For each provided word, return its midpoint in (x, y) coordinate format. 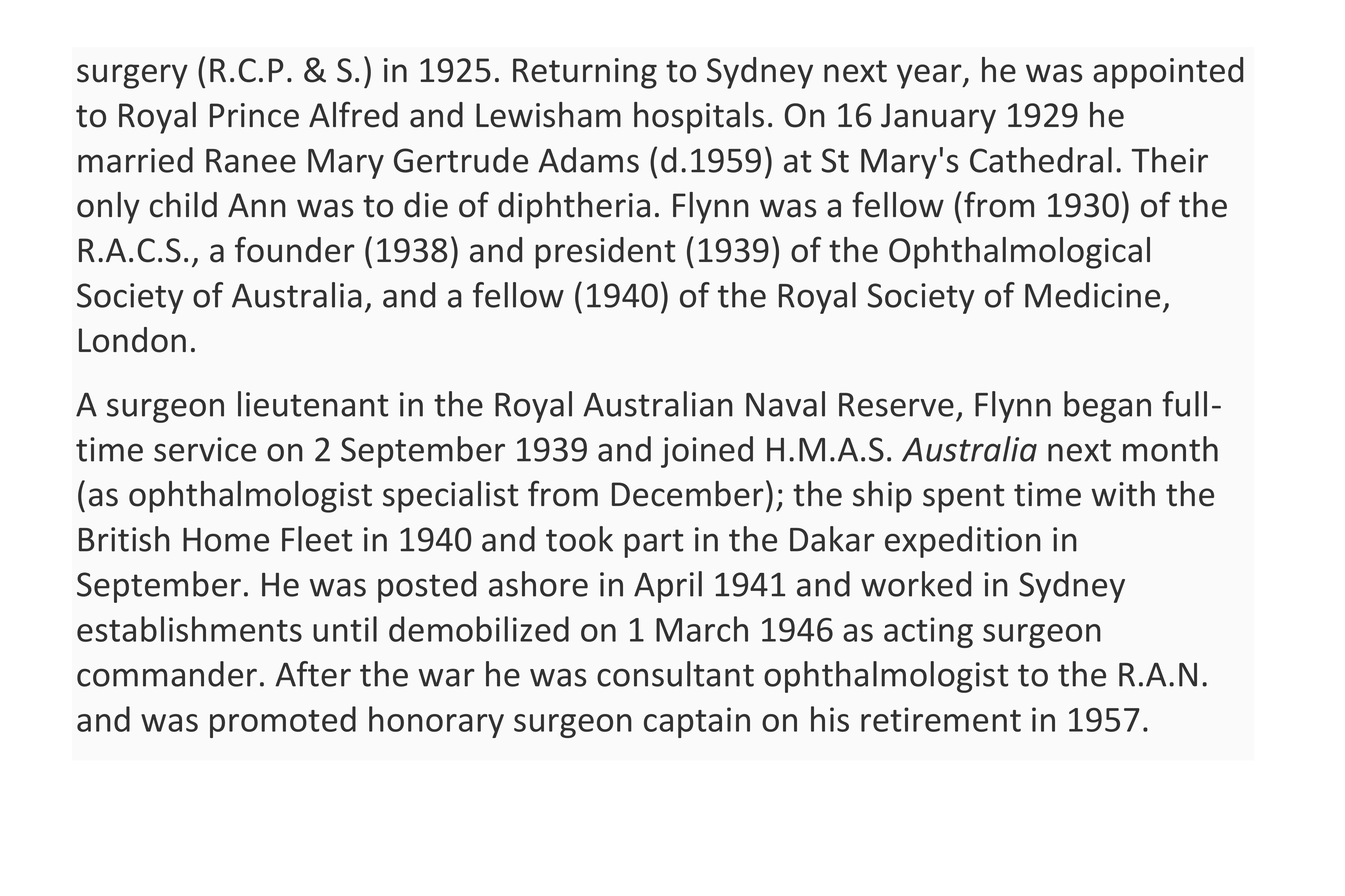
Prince (254, 115)
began (1107, 407)
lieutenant (313, 404)
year (930, 76)
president (605, 253)
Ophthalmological (1019, 253)
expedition (963, 542)
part (654, 543)
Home (226, 540)
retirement (941, 719)
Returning (585, 73)
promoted (283, 722)
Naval (785, 404)
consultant (675, 674)
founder (295, 249)
